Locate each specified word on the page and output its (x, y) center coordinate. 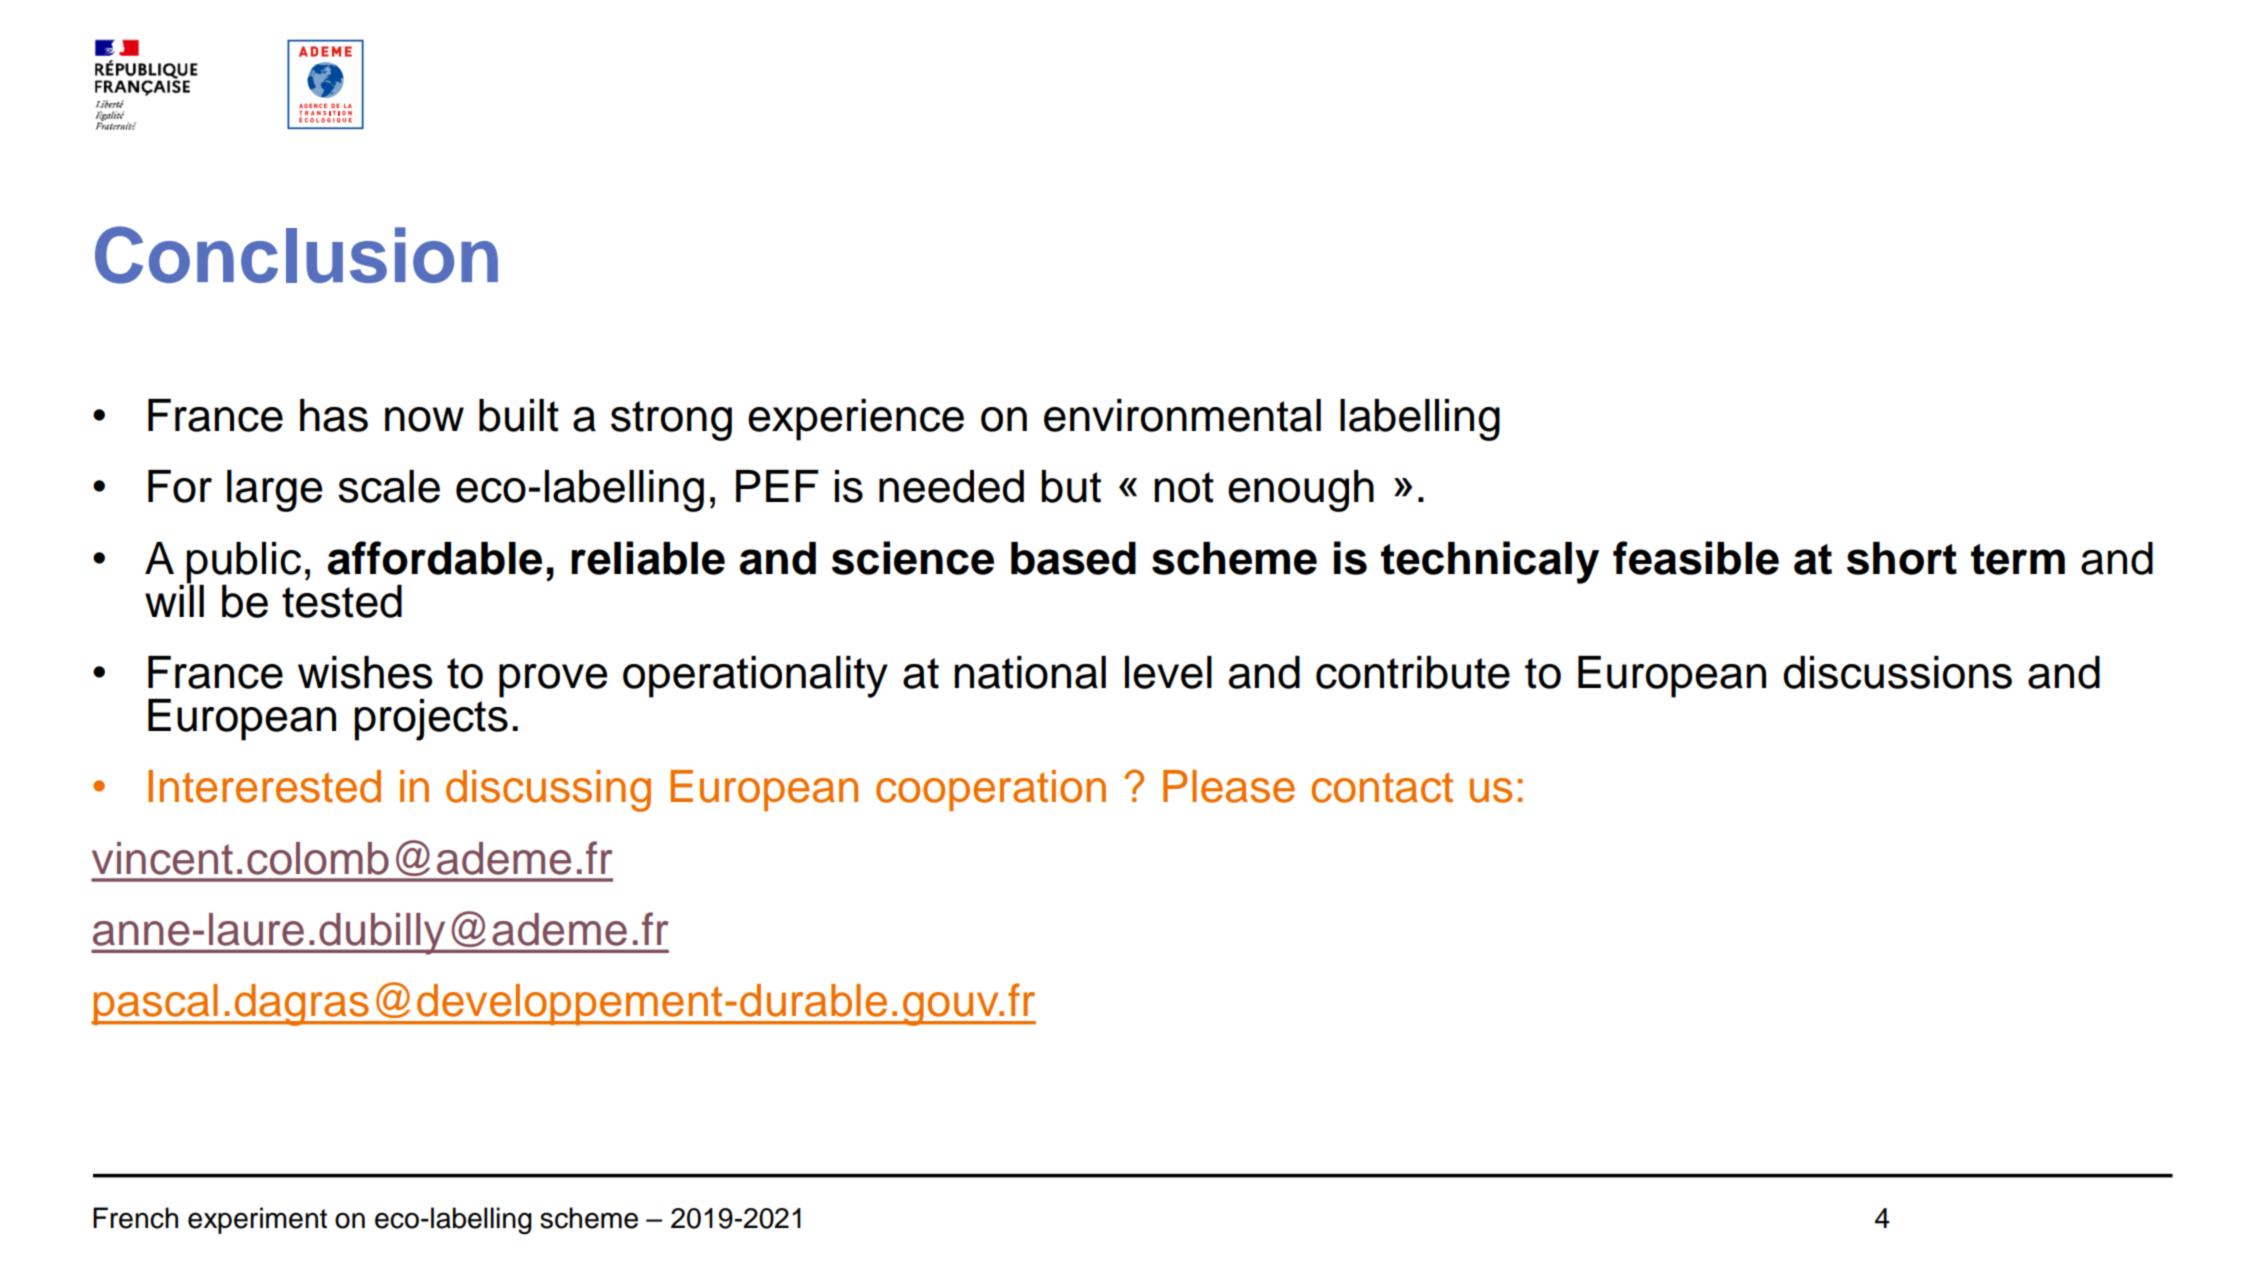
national (1030, 672)
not (1184, 487)
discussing (548, 791)
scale (389, 486)
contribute (1413, 672)
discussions (1897, 672)
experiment (257, 1220)
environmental (1182, 415)
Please (1229, 786)
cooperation (991, 790)
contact (1382, 787)
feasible (1696, 558)
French (135, 1218)
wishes (365, 672)
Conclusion (296, 255)
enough (1301, 491)
